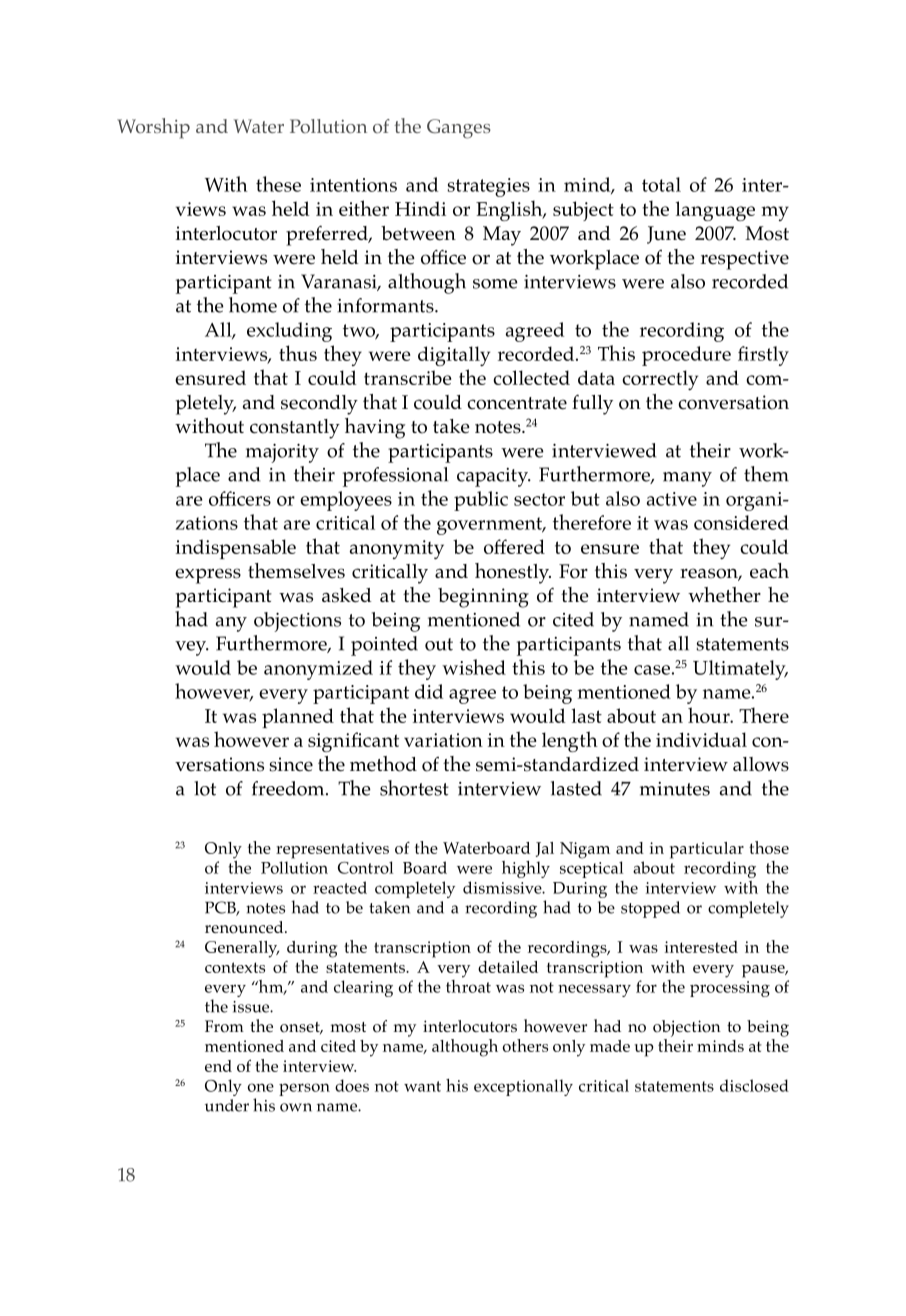  Describe the element at coordinates (754, 1085) in the image. I see `disclosed` at that location.
